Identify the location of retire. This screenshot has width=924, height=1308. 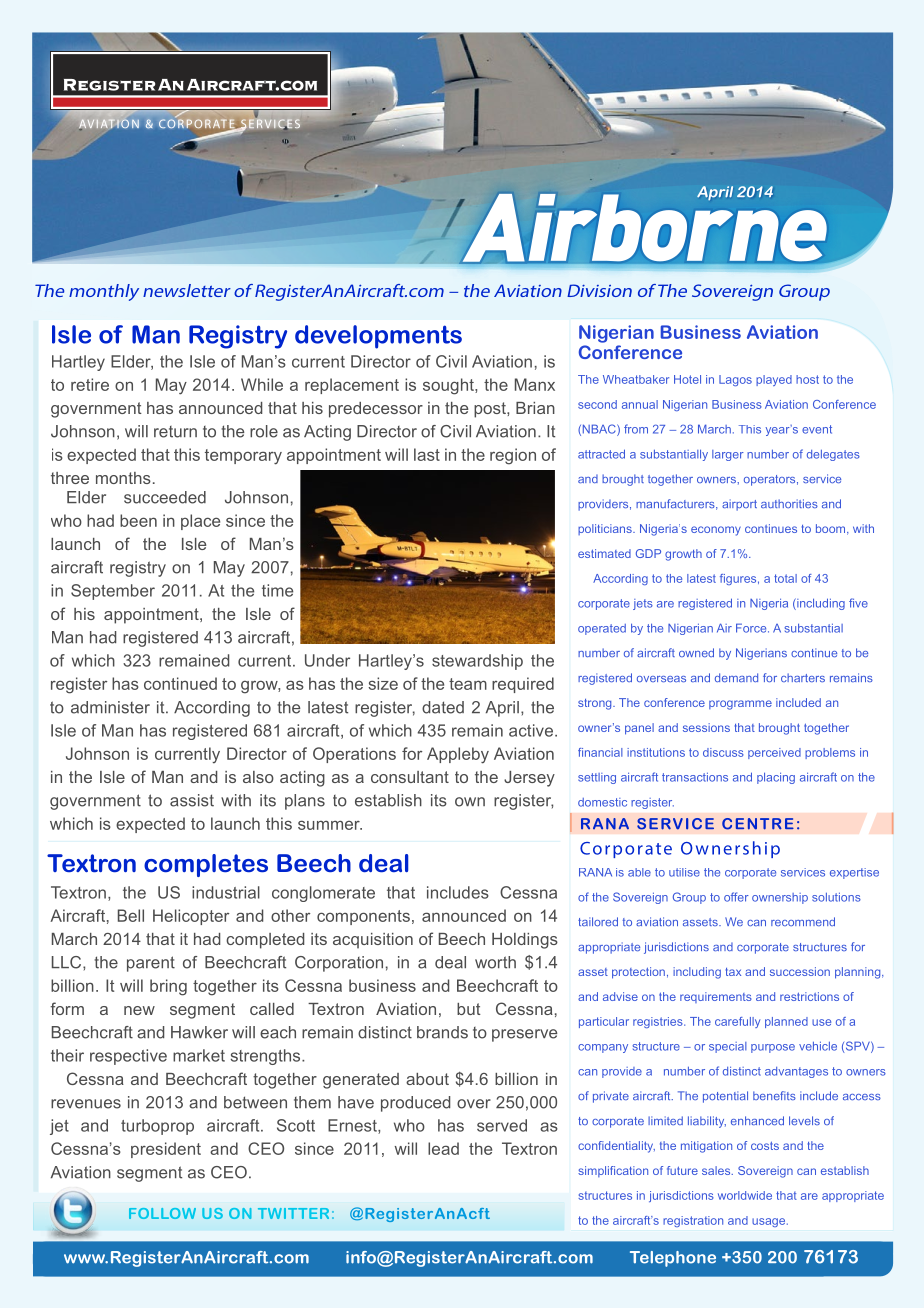
(90, 384).
